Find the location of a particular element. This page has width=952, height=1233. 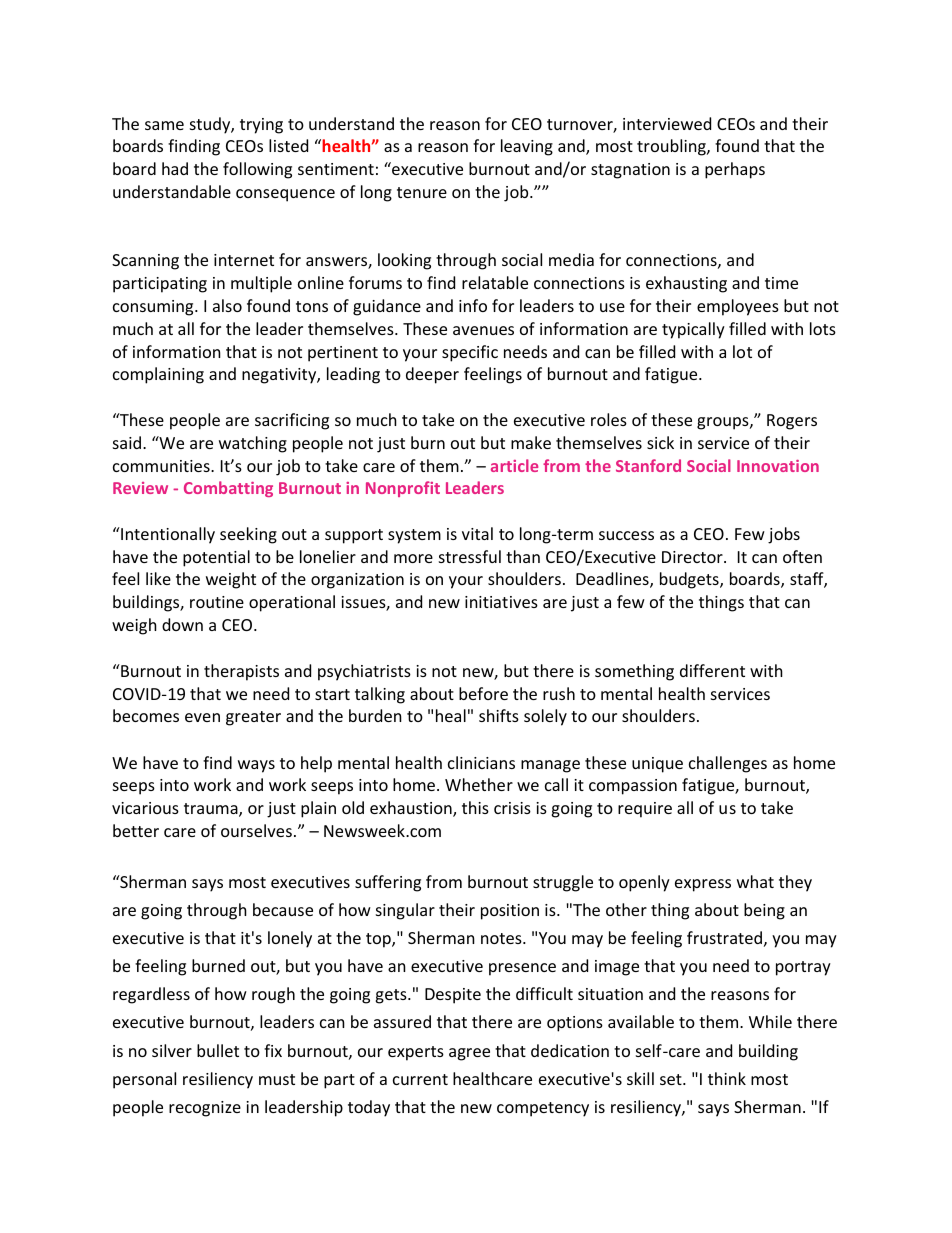

agree is located at coordinates (469, 1054).
